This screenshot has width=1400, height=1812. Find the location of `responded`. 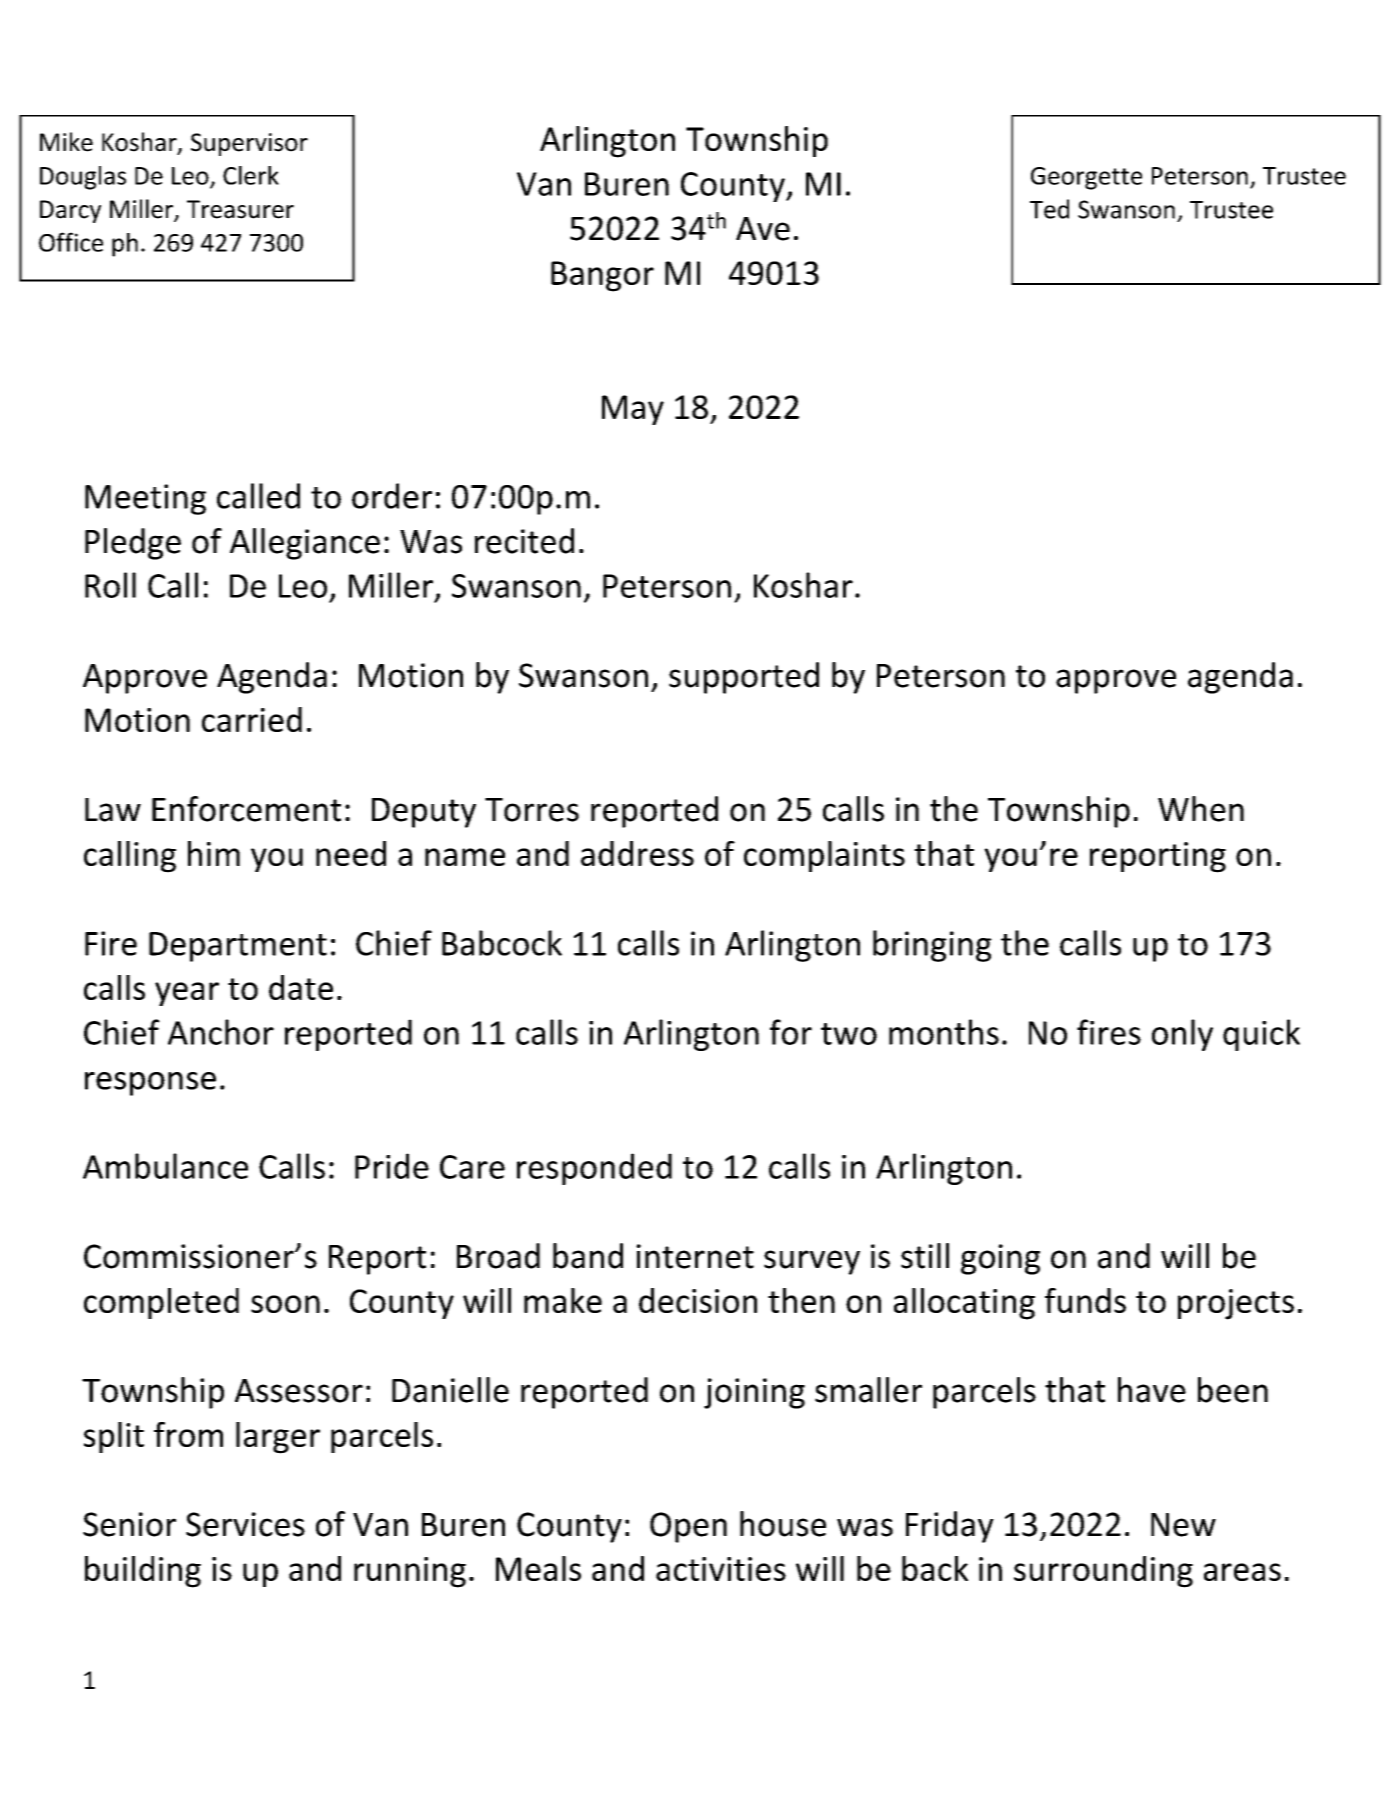

responded is located at coordinates (594, 1169).
